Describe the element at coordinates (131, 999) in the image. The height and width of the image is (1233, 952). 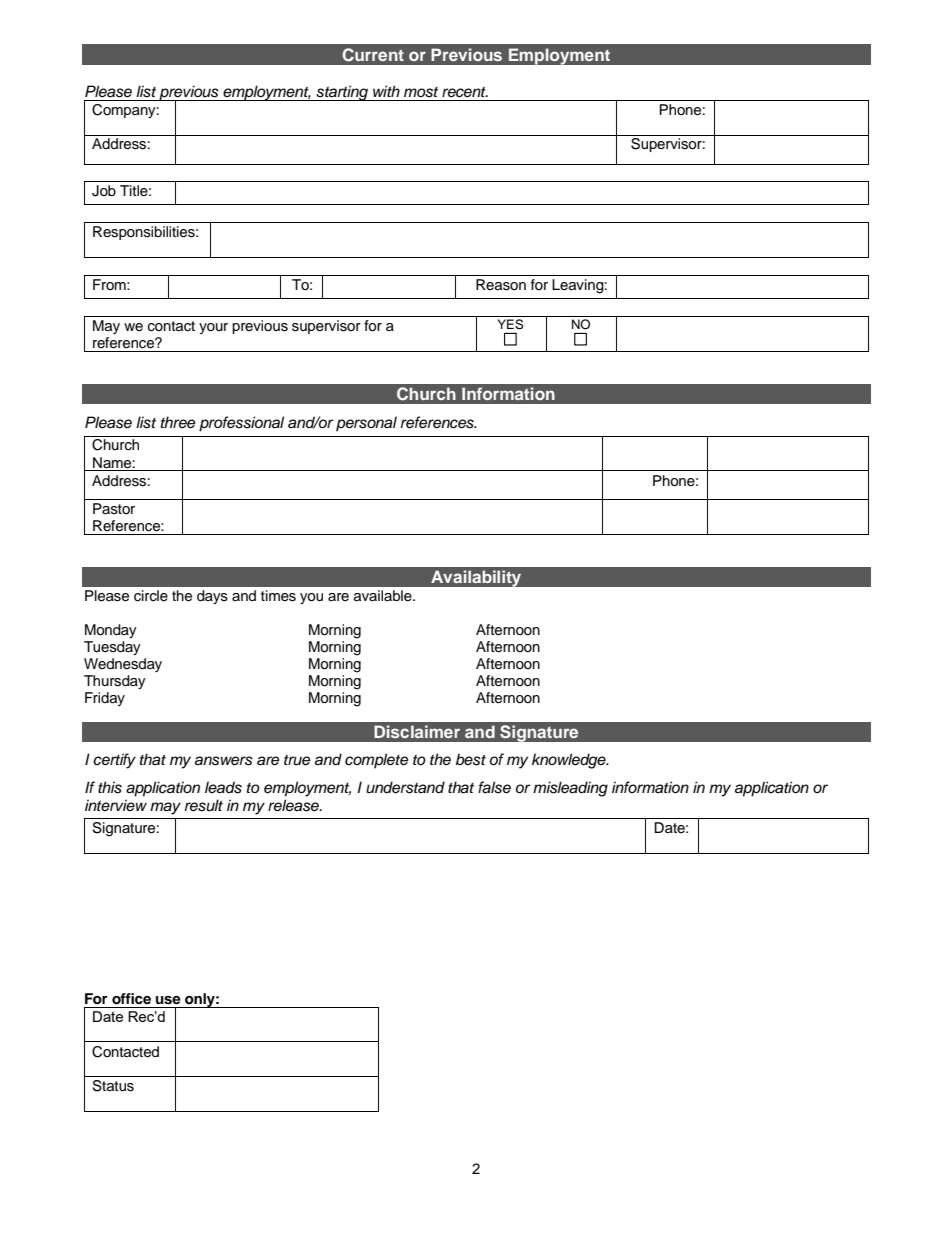
I see `office` at that location.
